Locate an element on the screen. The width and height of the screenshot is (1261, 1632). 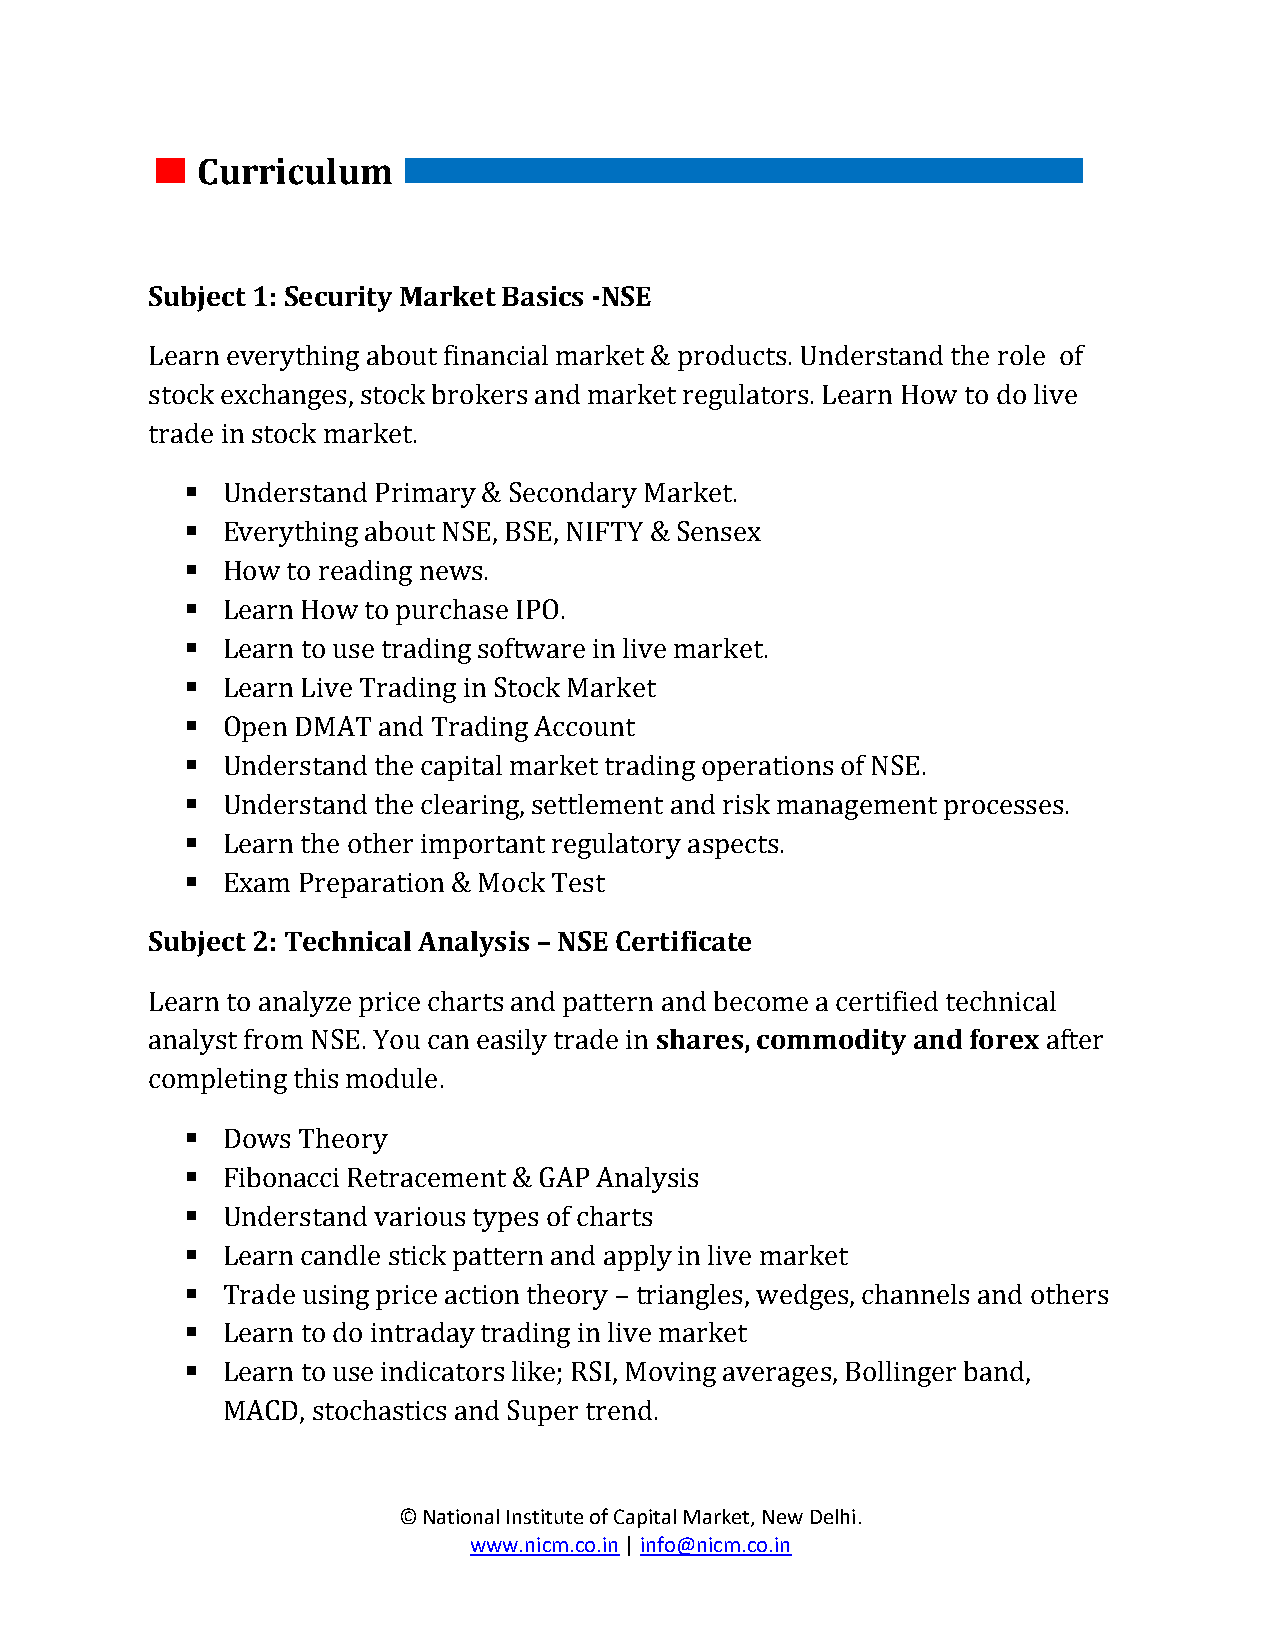
Curriculum is located at coordinates (295, 171).
